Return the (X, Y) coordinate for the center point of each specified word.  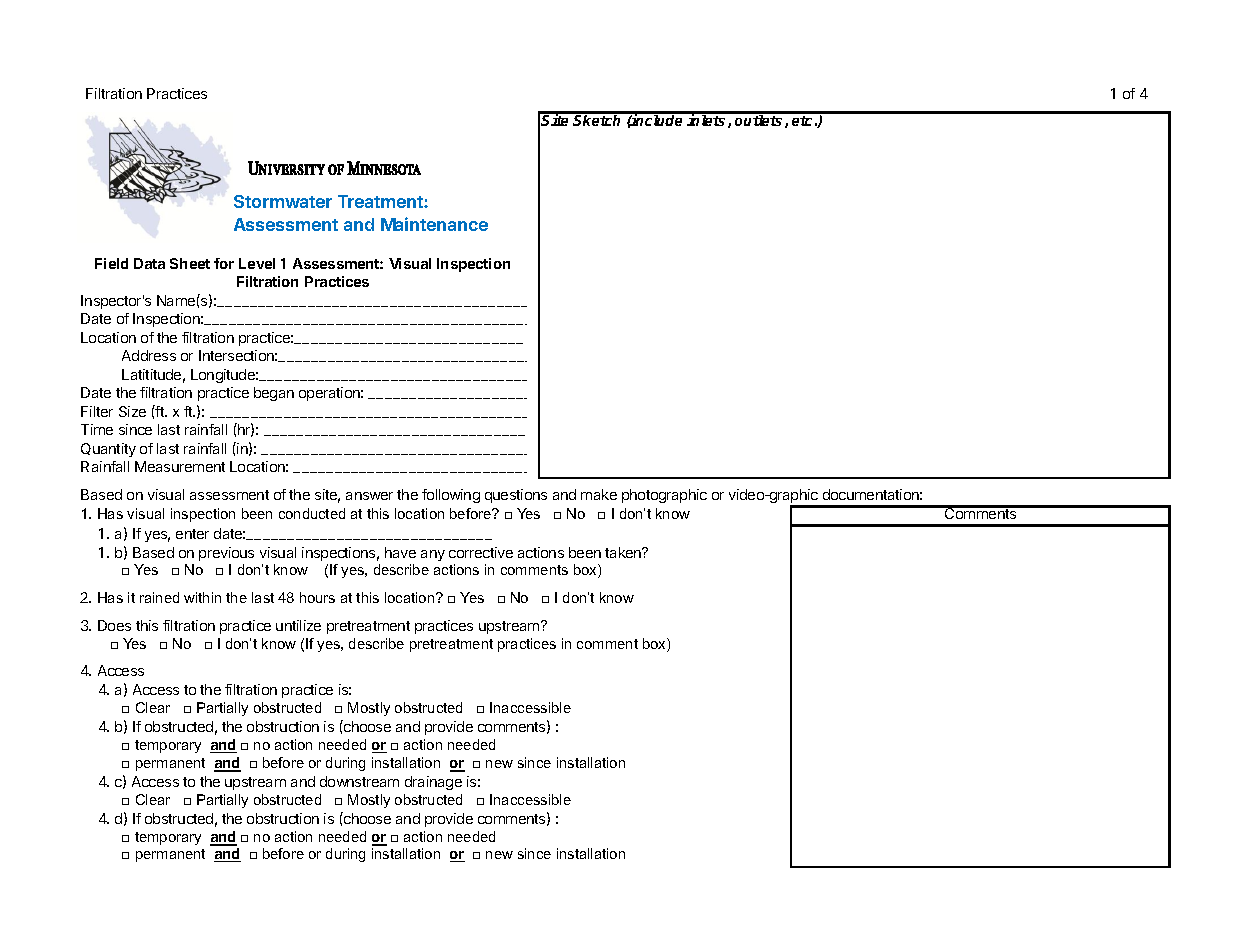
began (274, 394)
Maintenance (434, 224)
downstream (359, 781)
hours (317, 597)
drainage (433, 783)
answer (369, 496)
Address (149, 355)
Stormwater (283, 201)
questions (516, 496)
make (599, 494)
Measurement (180, 466)
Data (149, 263)
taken (624, 552)
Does (114, 625)
